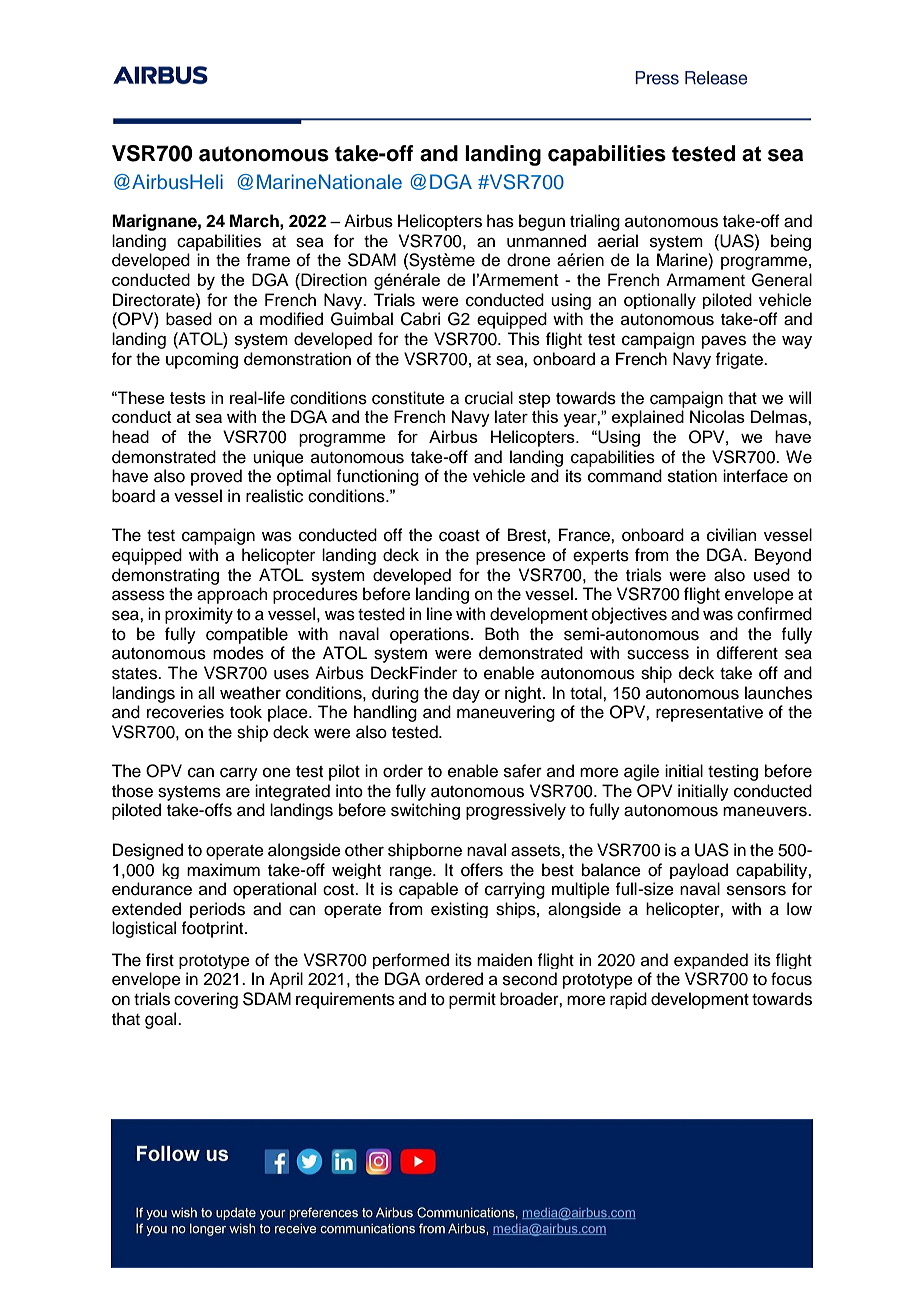 The image size is (924, 1308). I want to click on confirmed, so click(774, 614).
